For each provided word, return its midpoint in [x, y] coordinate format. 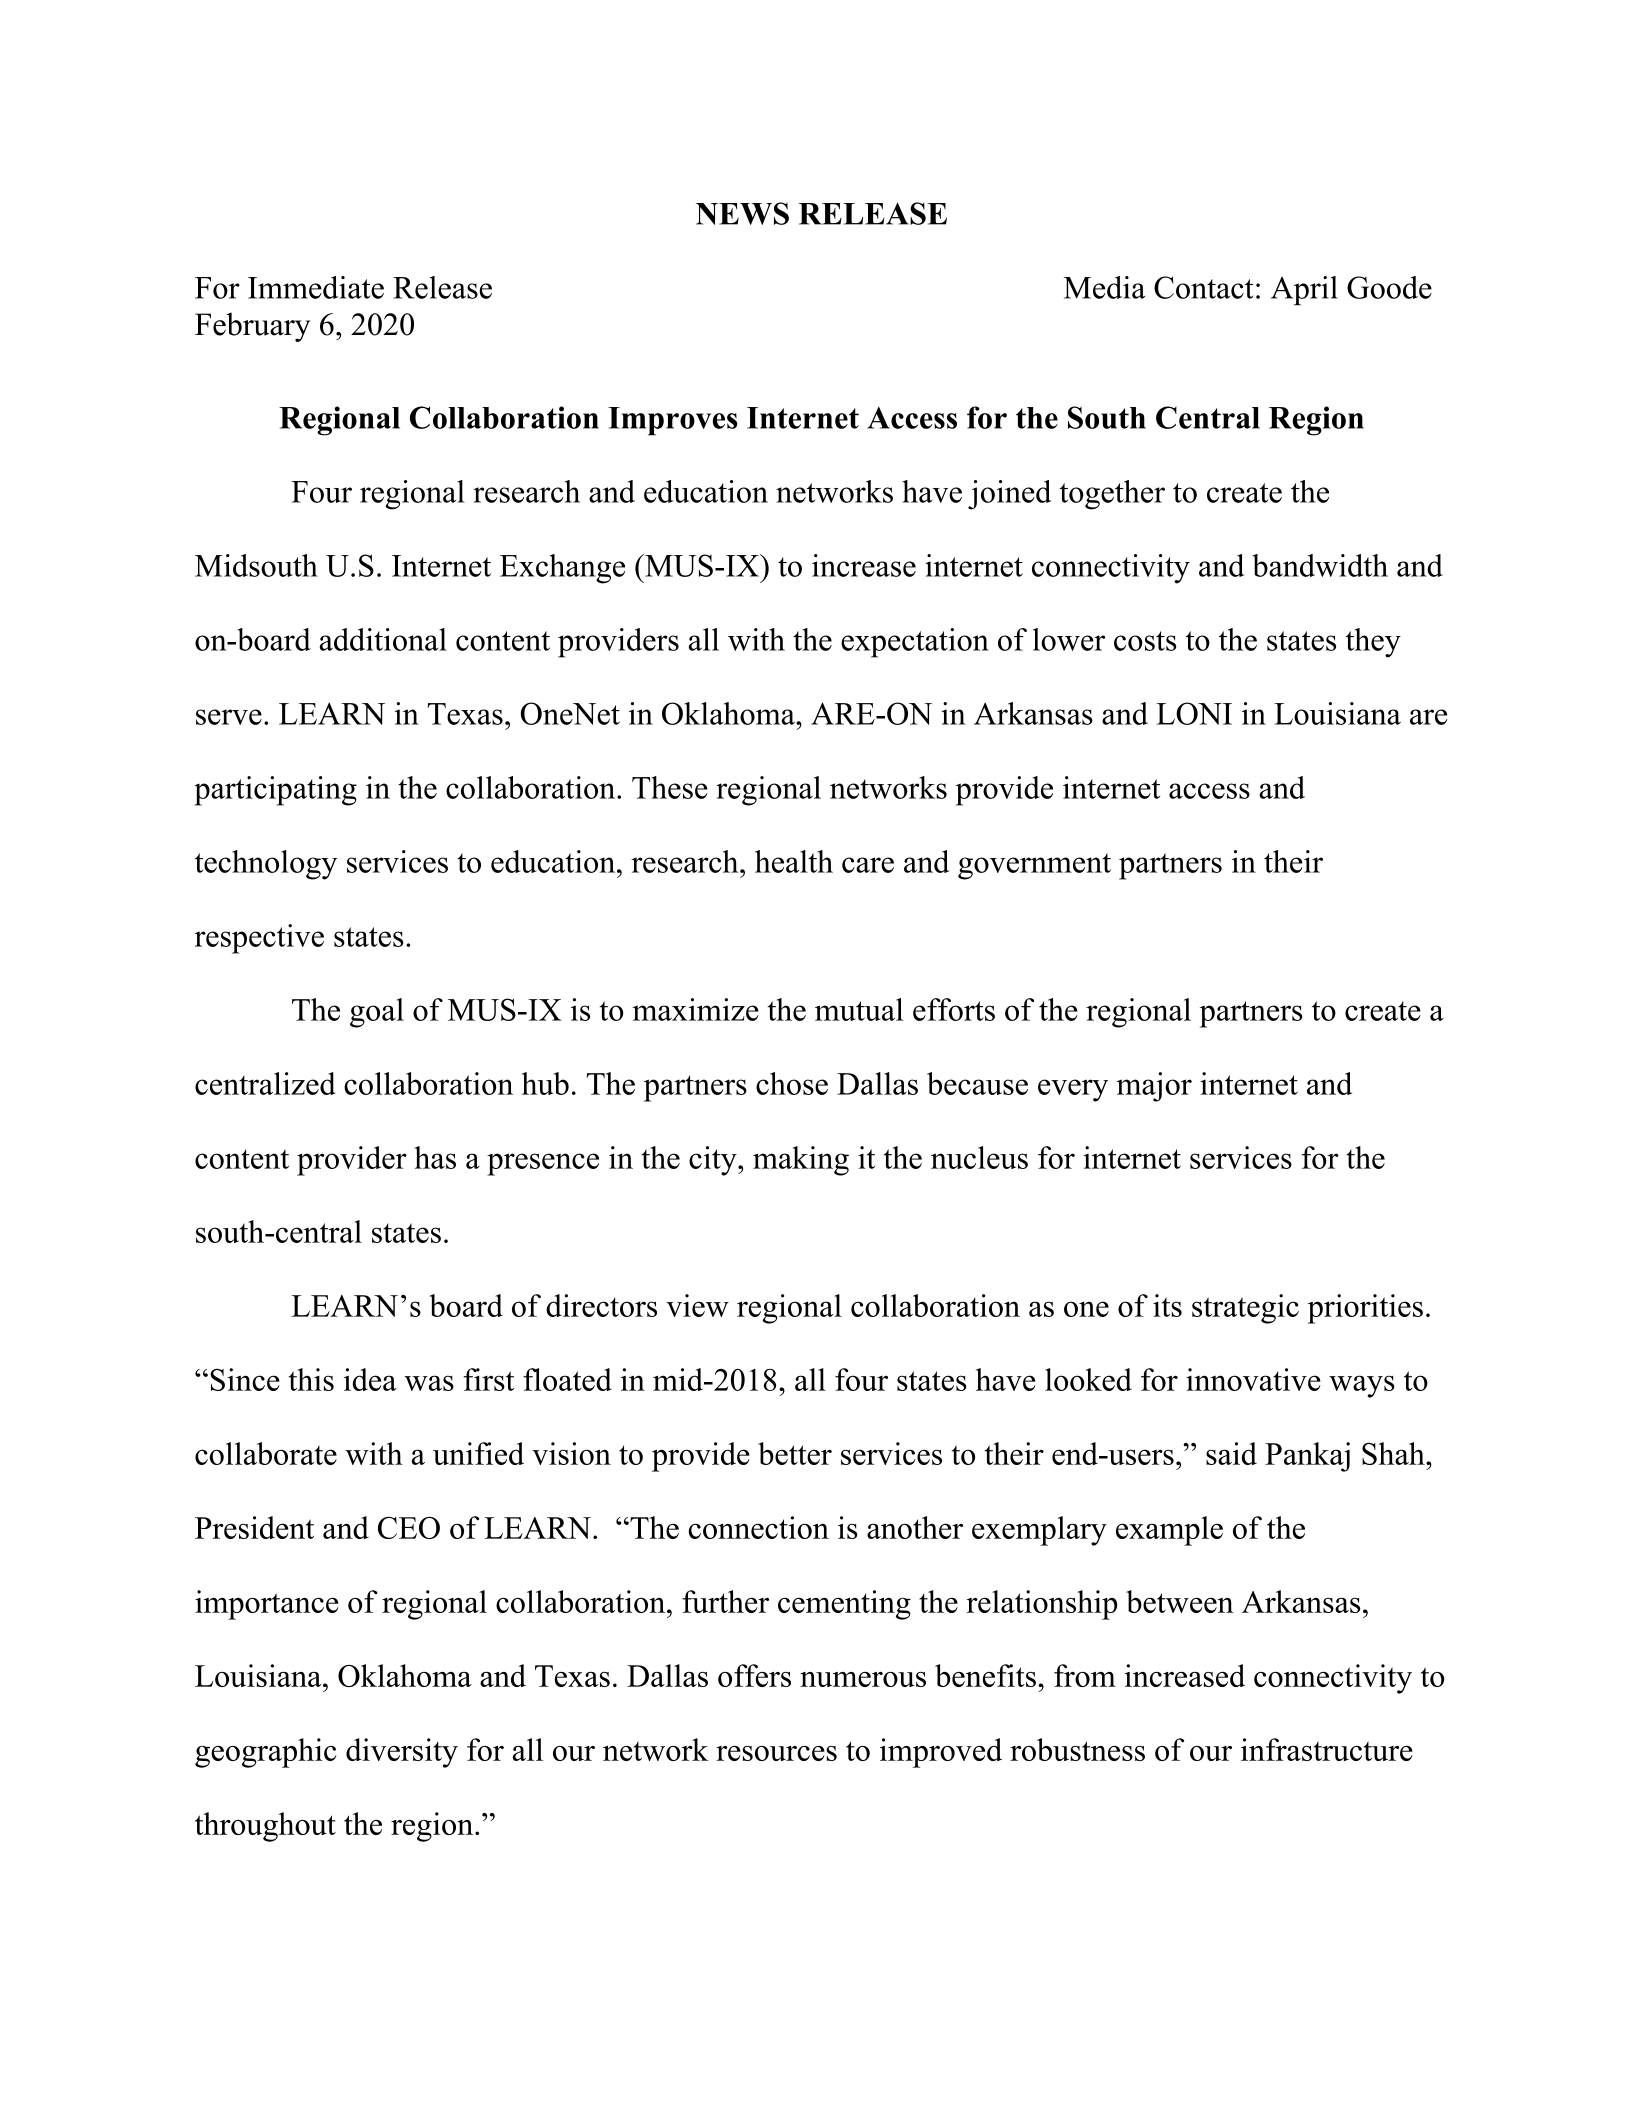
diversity [402, 1753]
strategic [1245, 1309]
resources [776, 1753]
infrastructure [1327, 1749]
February [252, 327]
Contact [1204, 287]
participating [275, 791]
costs [1145, 641]
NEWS [742, 213]
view [697, 1305]
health [794, 861]
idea [370, 1379]
